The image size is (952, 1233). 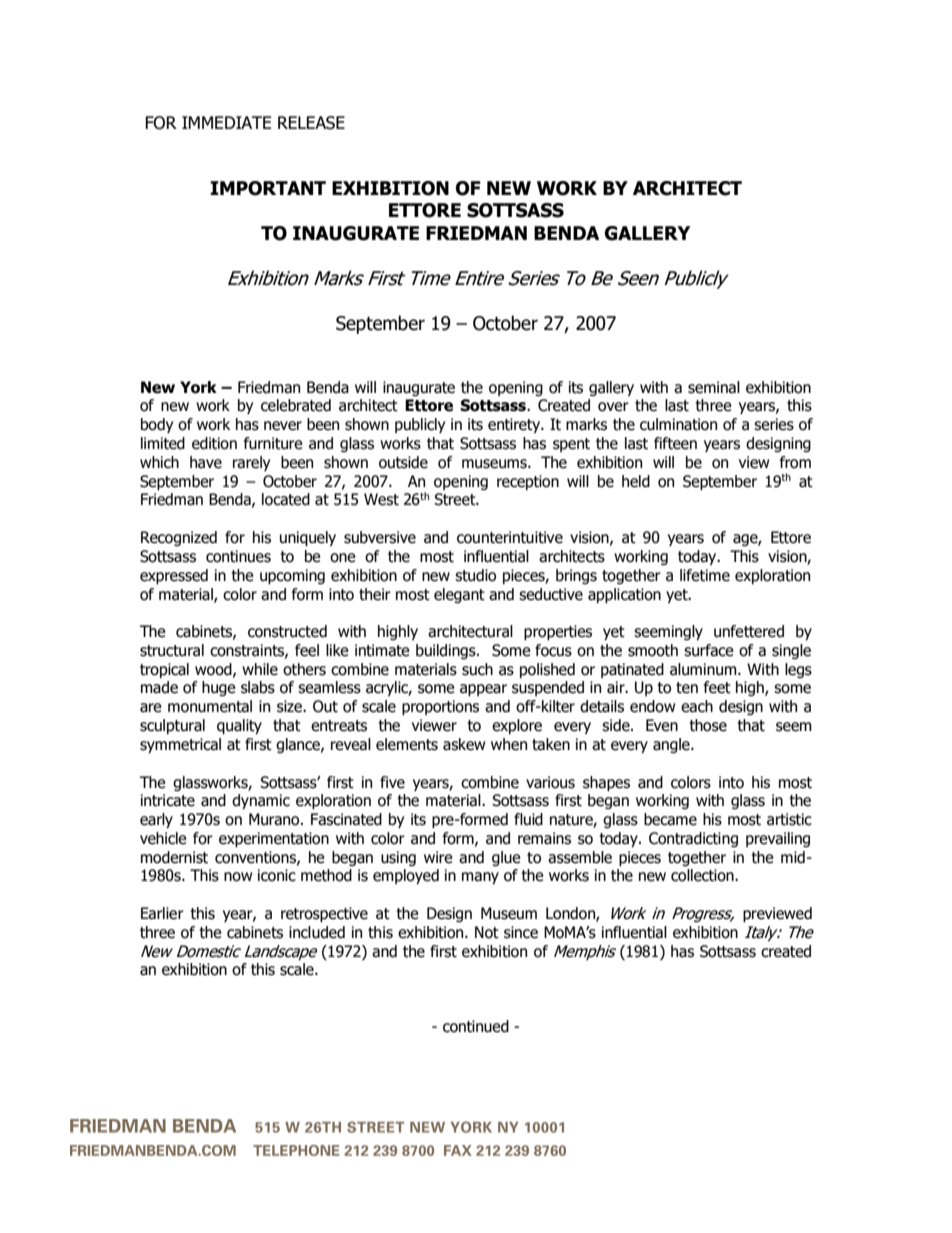 I want to click on continued, so click(x=476, y=1026).
